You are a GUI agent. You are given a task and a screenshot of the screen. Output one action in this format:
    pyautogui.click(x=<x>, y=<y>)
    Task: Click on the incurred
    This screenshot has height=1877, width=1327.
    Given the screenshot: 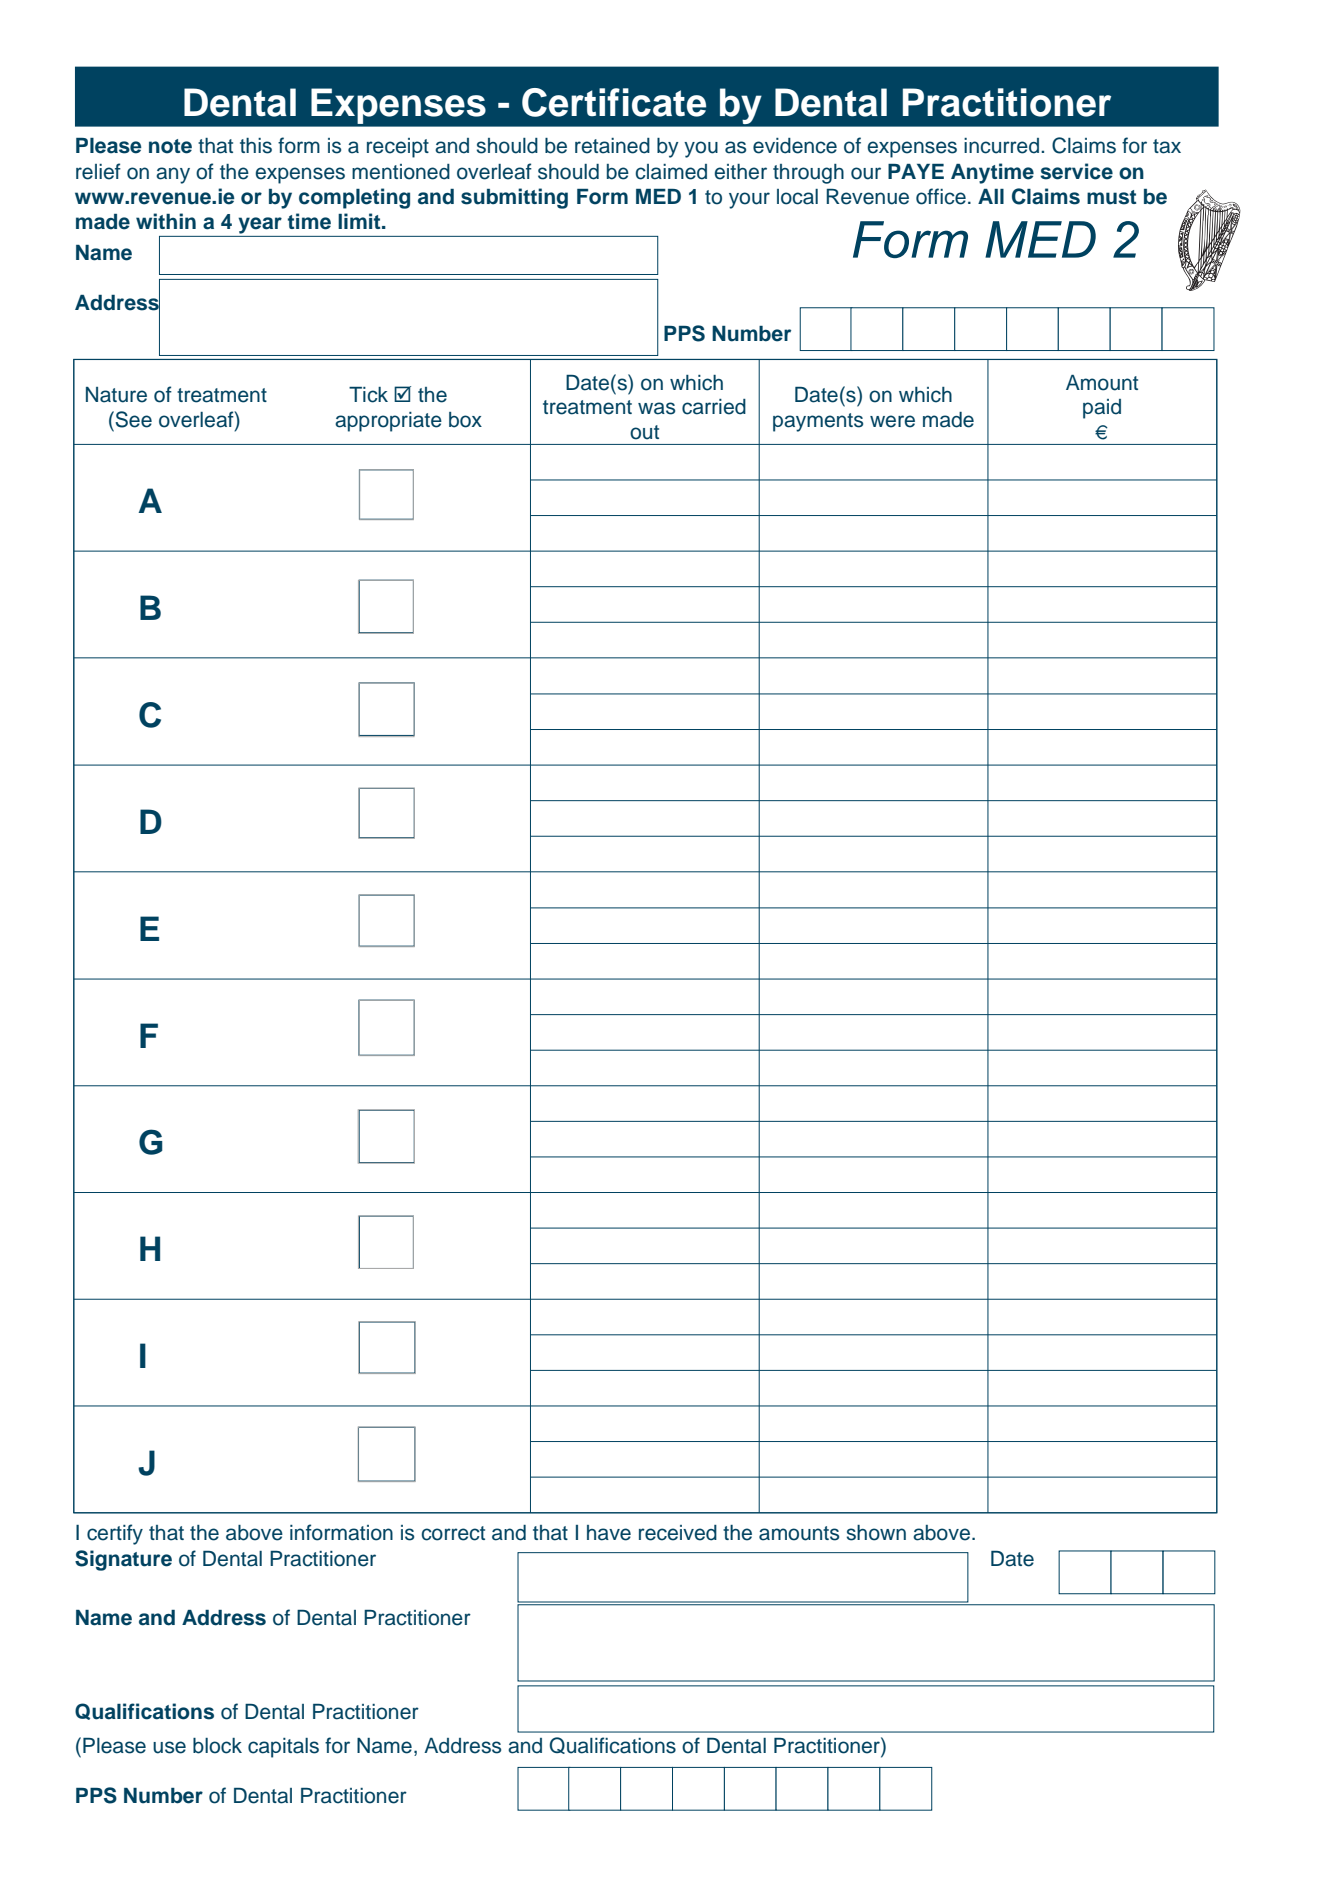 What is the action you would take?
    pyautogui.click(x=1001, y=146)
